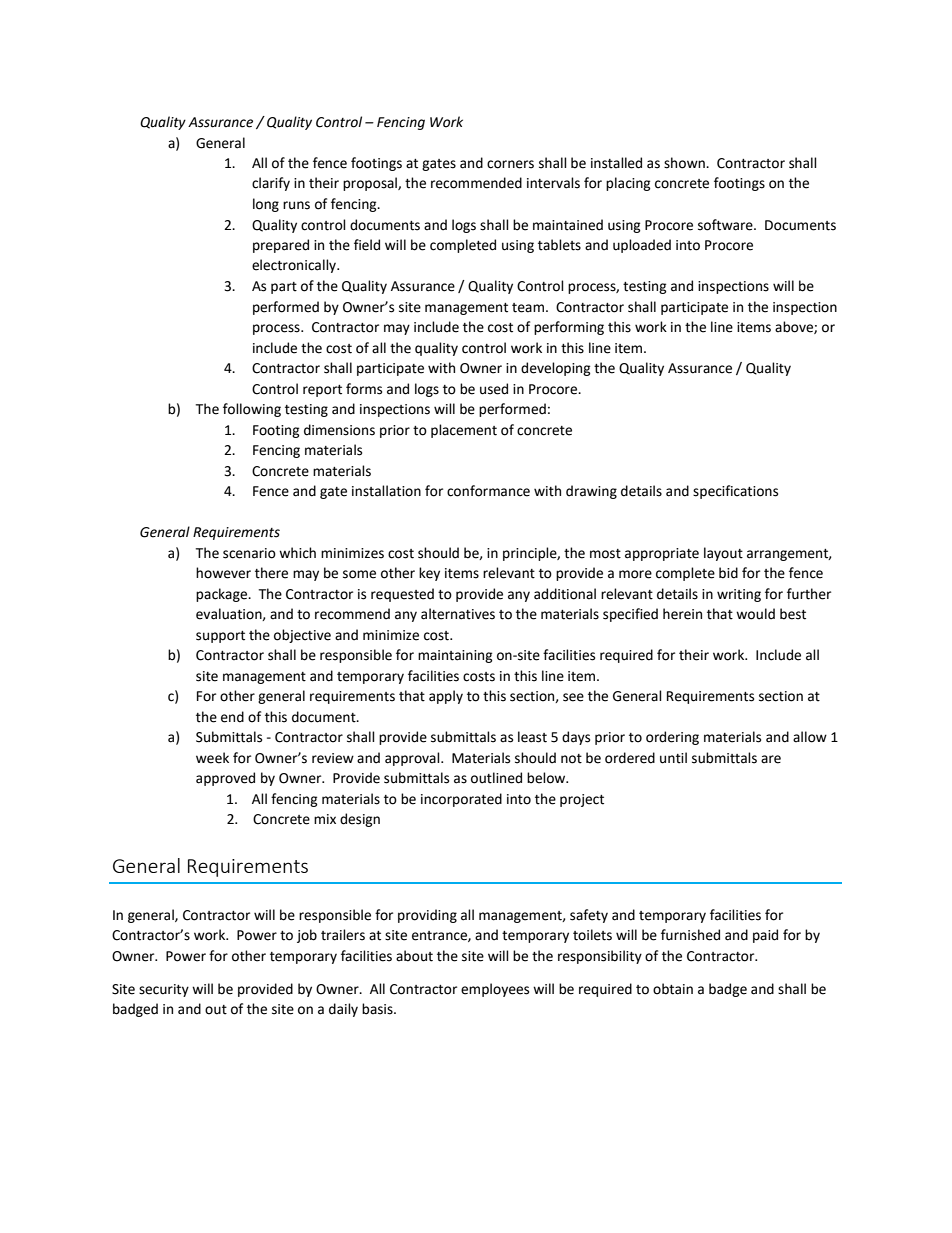 The height and width of the screenshot is (1233, 952). Describe the element at coordinates (495, 990) in the screenshot. I see `employees` at that location.
